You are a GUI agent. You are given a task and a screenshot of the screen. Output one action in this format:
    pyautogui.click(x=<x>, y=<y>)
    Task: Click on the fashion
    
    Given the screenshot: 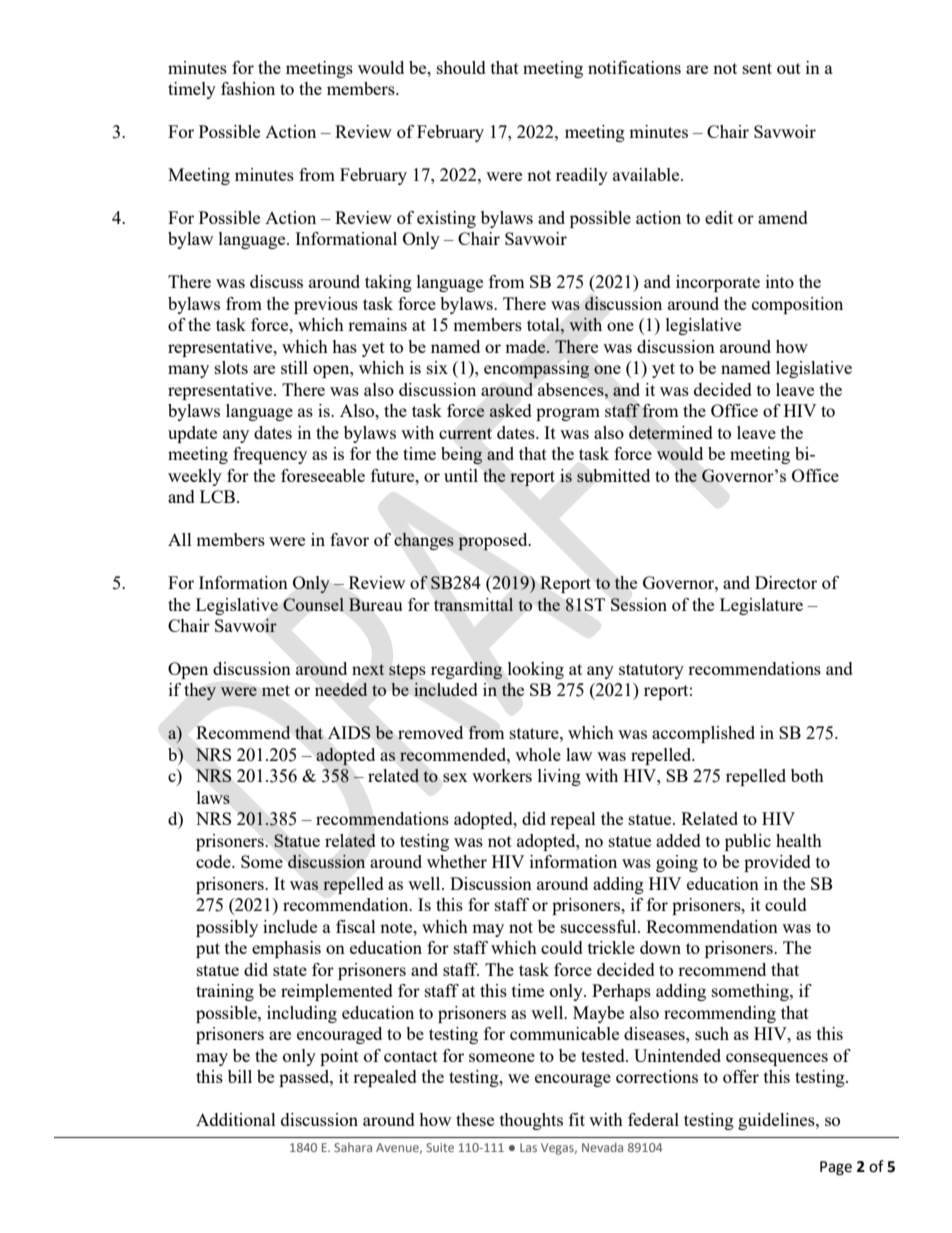 What is the action you would take?
    pyautogui.click(x=248, y=88)
